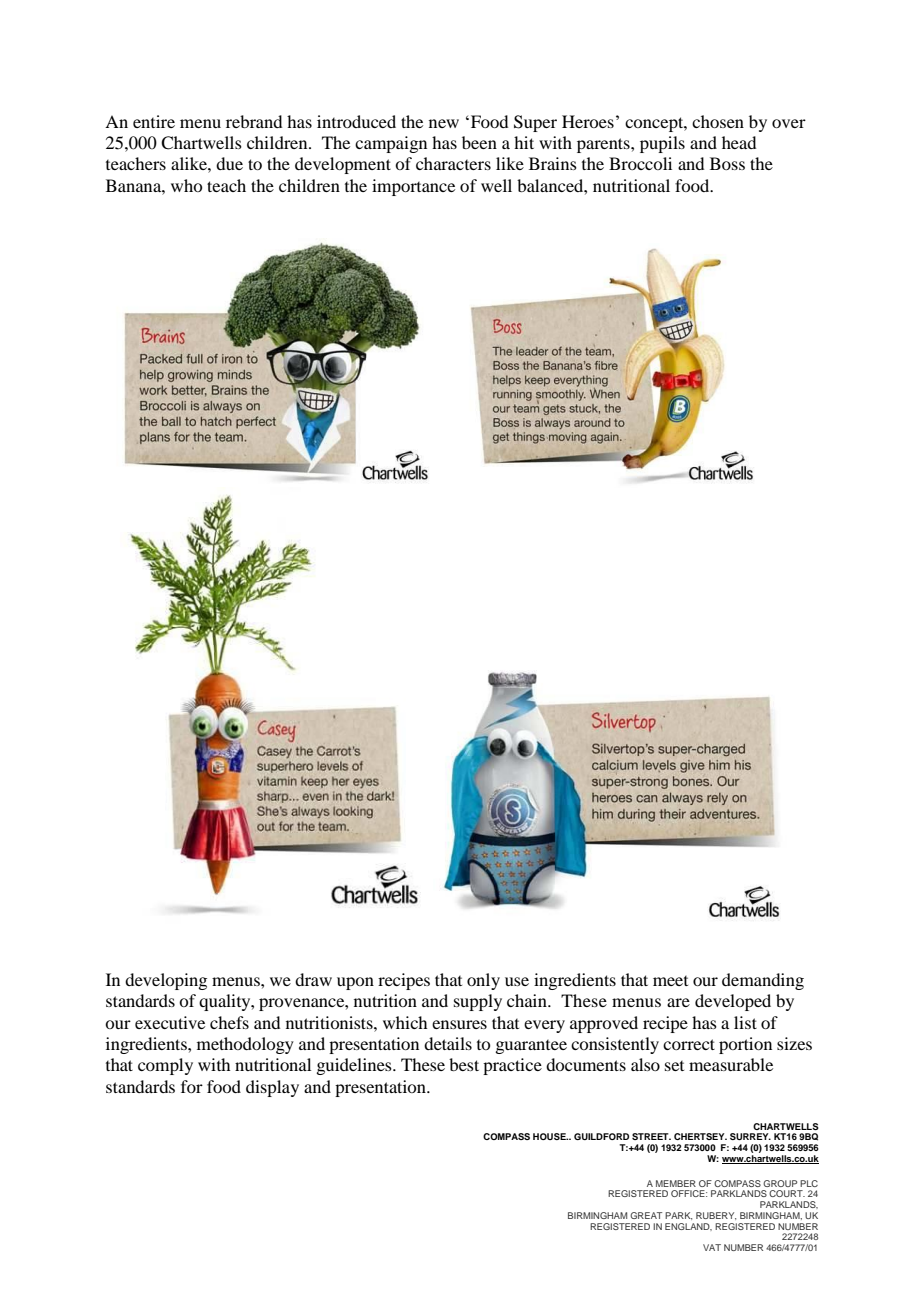  I want to click on chefs, so click(229, 1022).
